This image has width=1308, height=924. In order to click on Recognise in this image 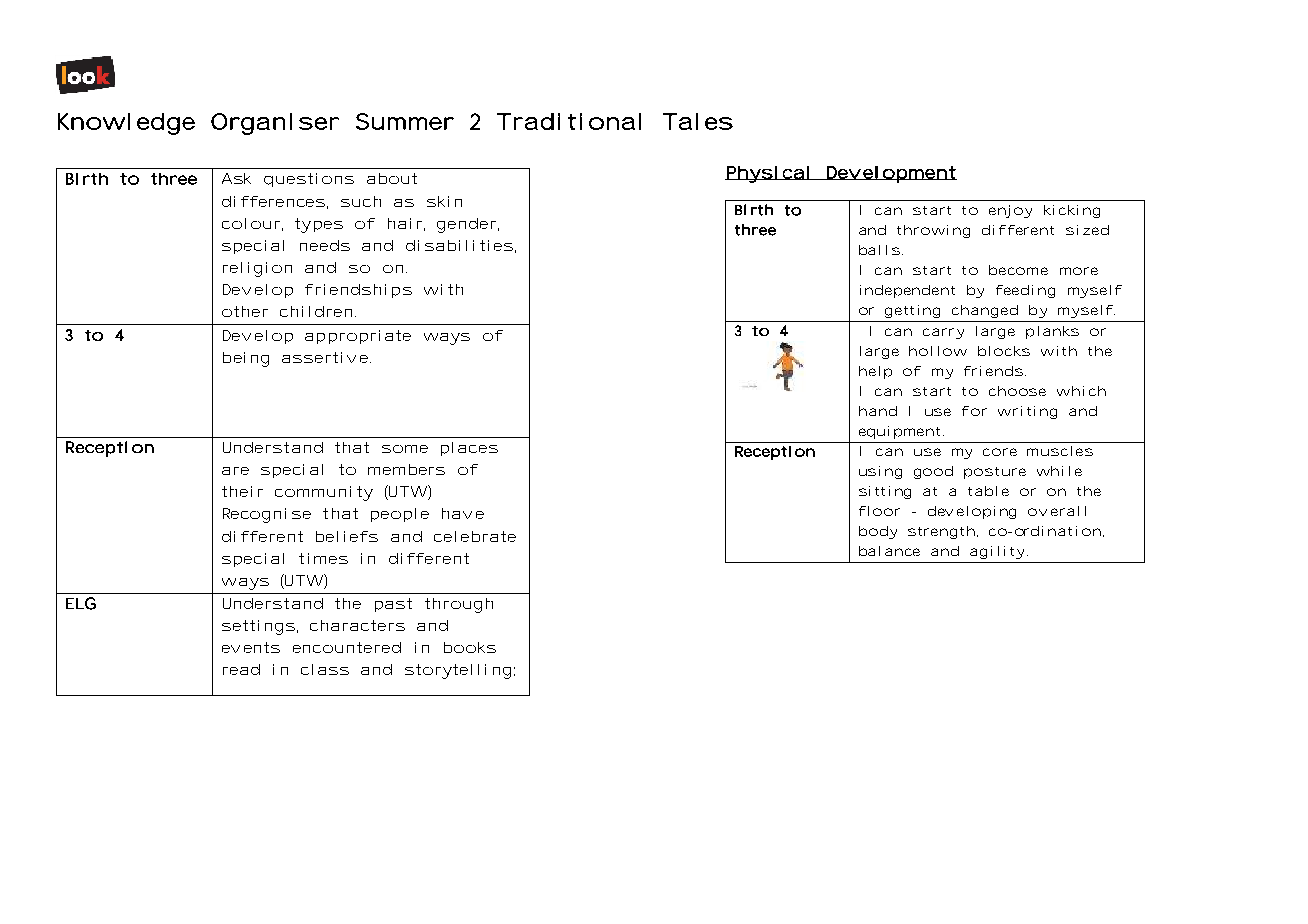, I will do `click(267, 515)`.
